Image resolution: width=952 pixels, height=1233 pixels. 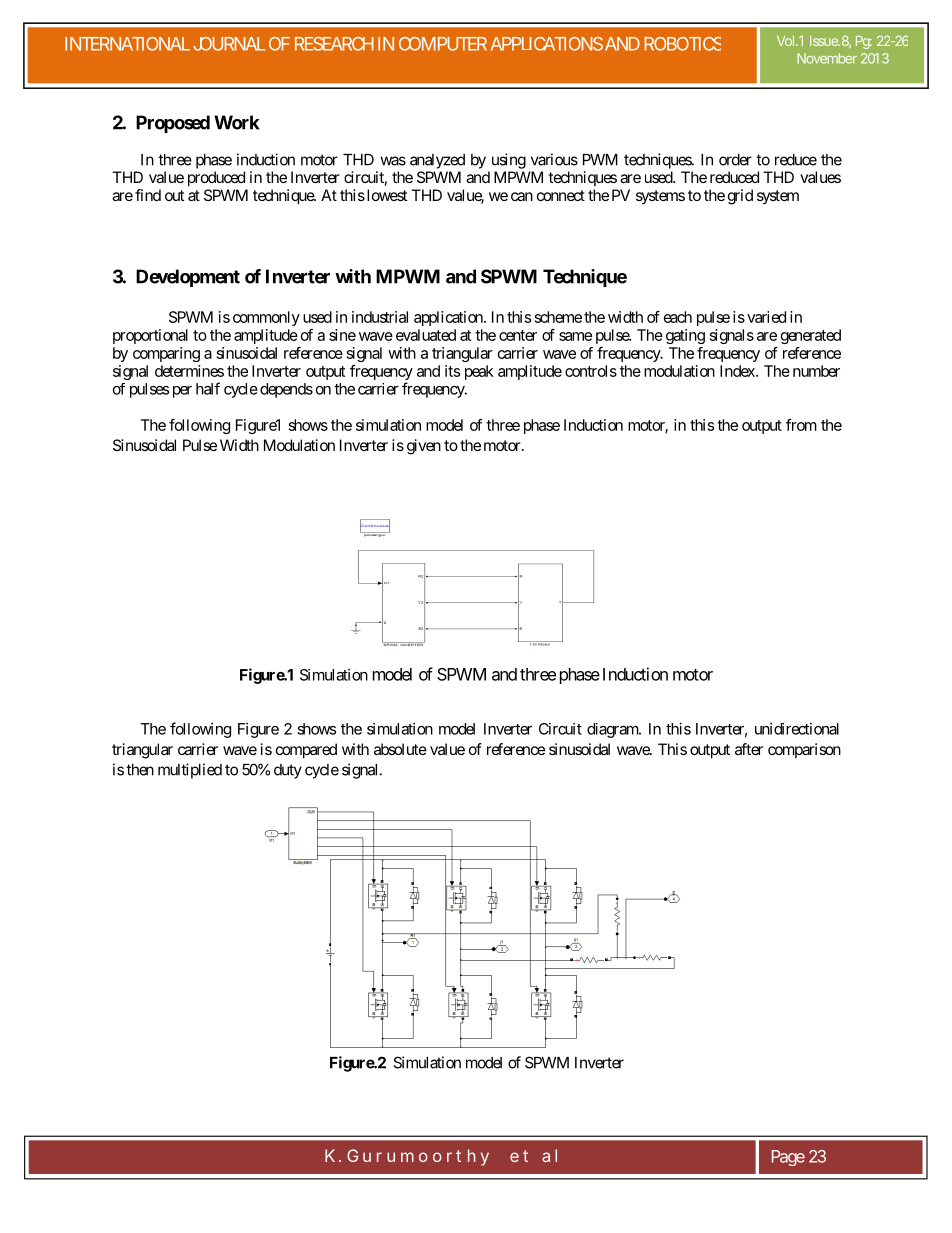 What do you see at coordinates (190, 771) in the page?
I see `multiplied` at bounding box center [190, 771].
